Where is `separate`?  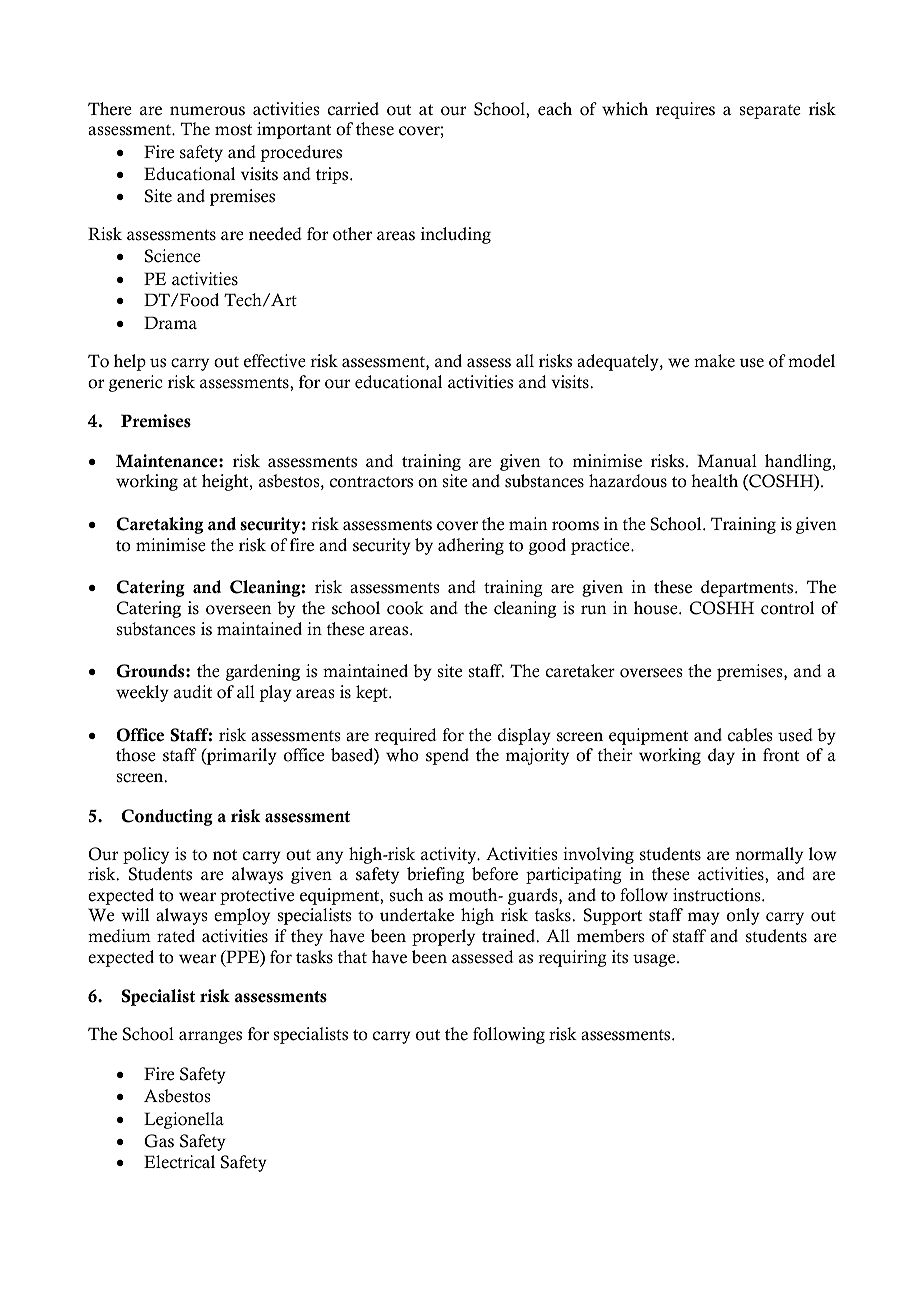 separate is located at coordinates (770, 111).
